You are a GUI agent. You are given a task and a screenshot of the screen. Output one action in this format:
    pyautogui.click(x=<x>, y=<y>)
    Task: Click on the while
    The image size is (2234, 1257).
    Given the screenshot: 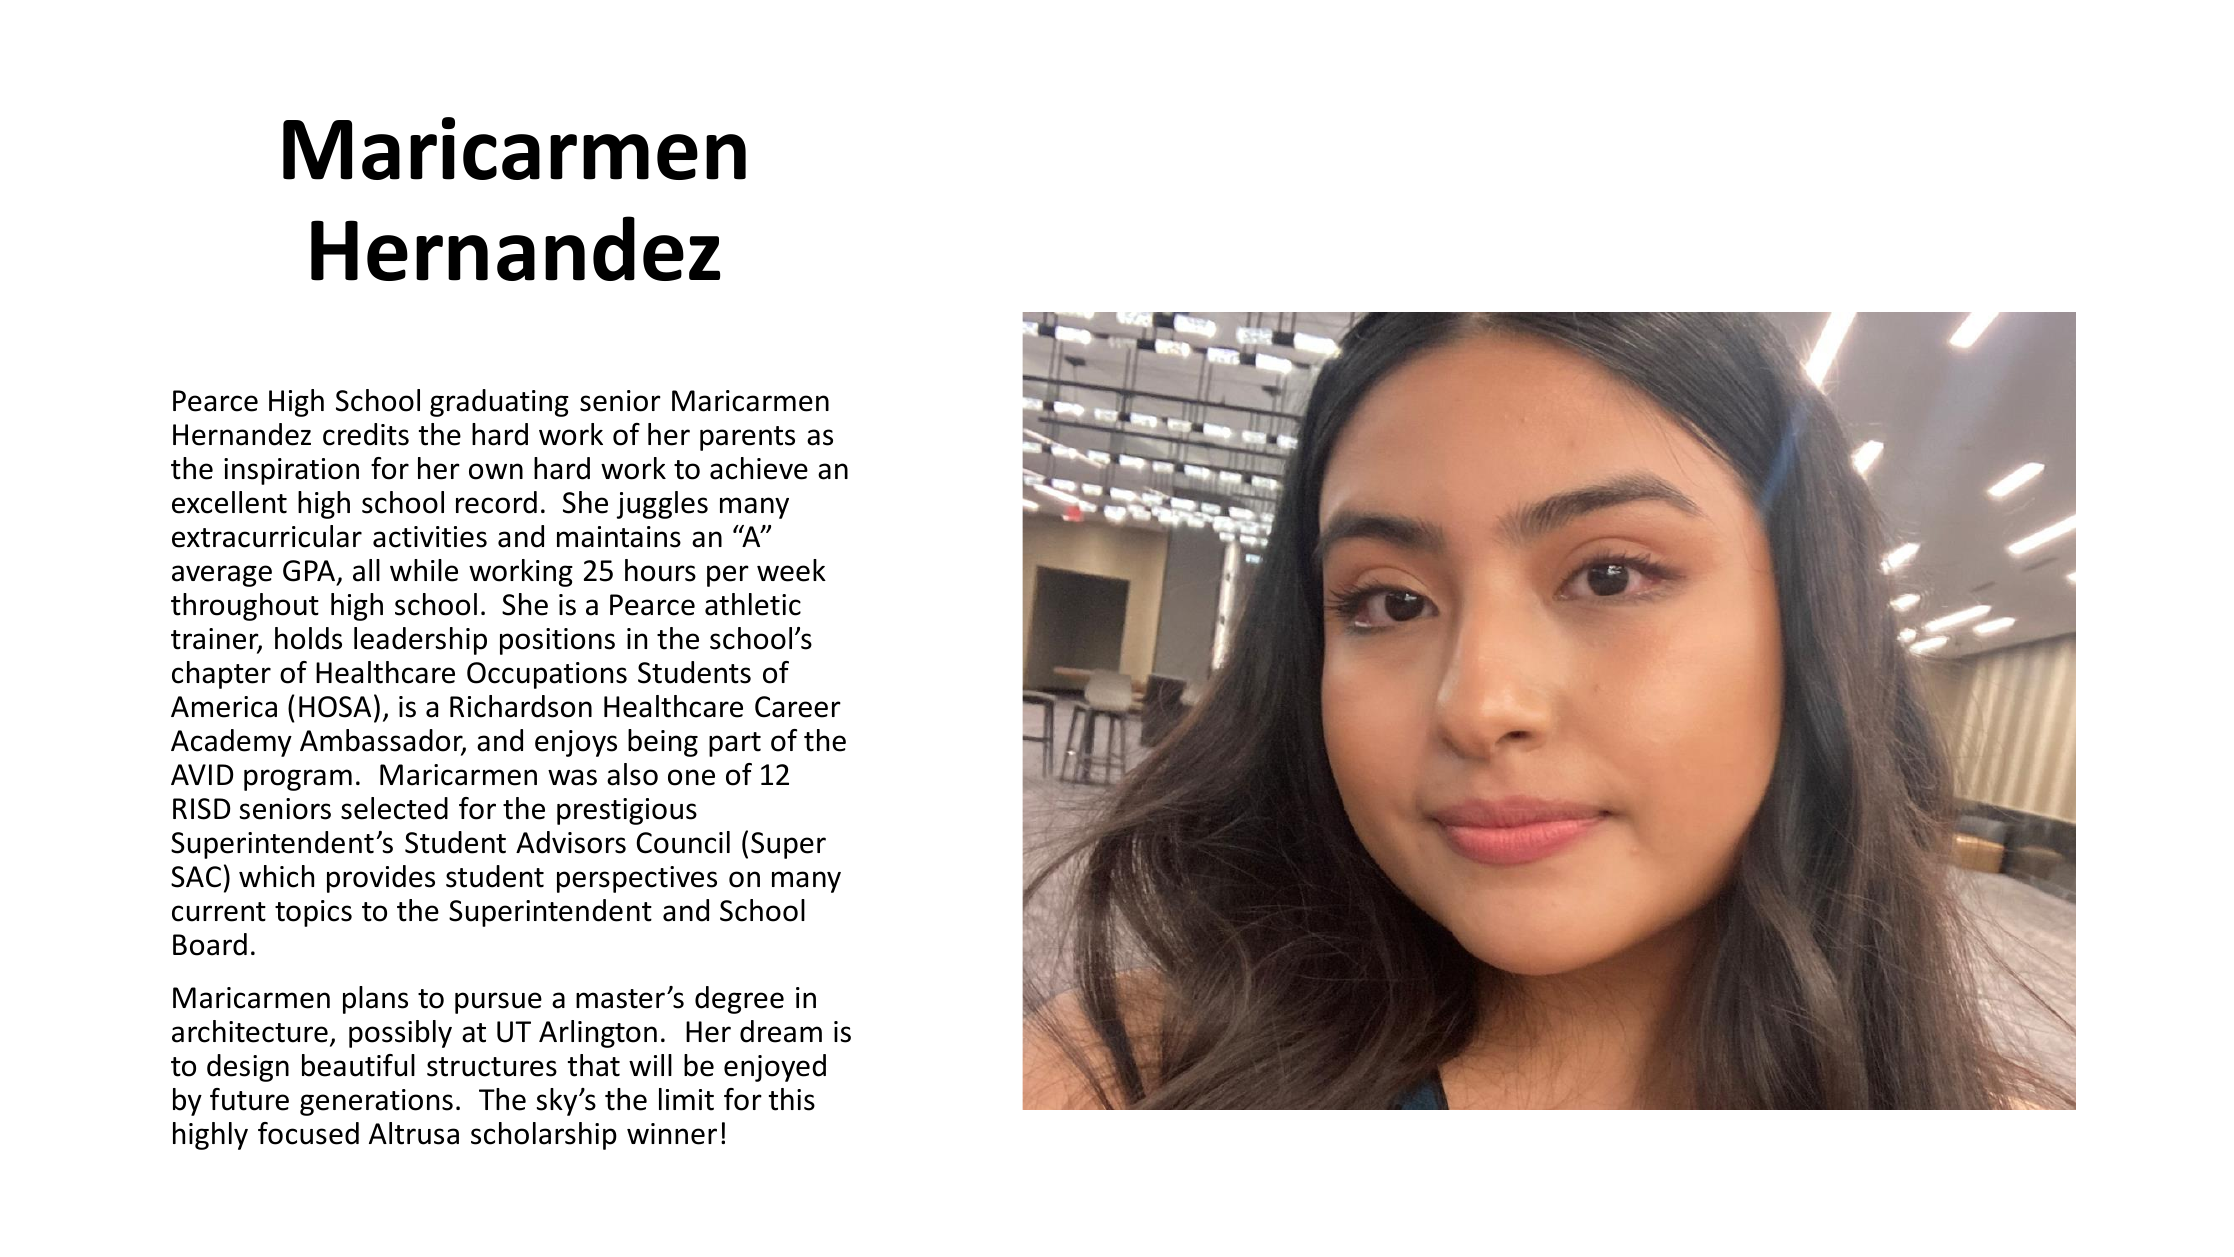 What is the action you would take?
    pyautogui.click(x=424, y=570)
